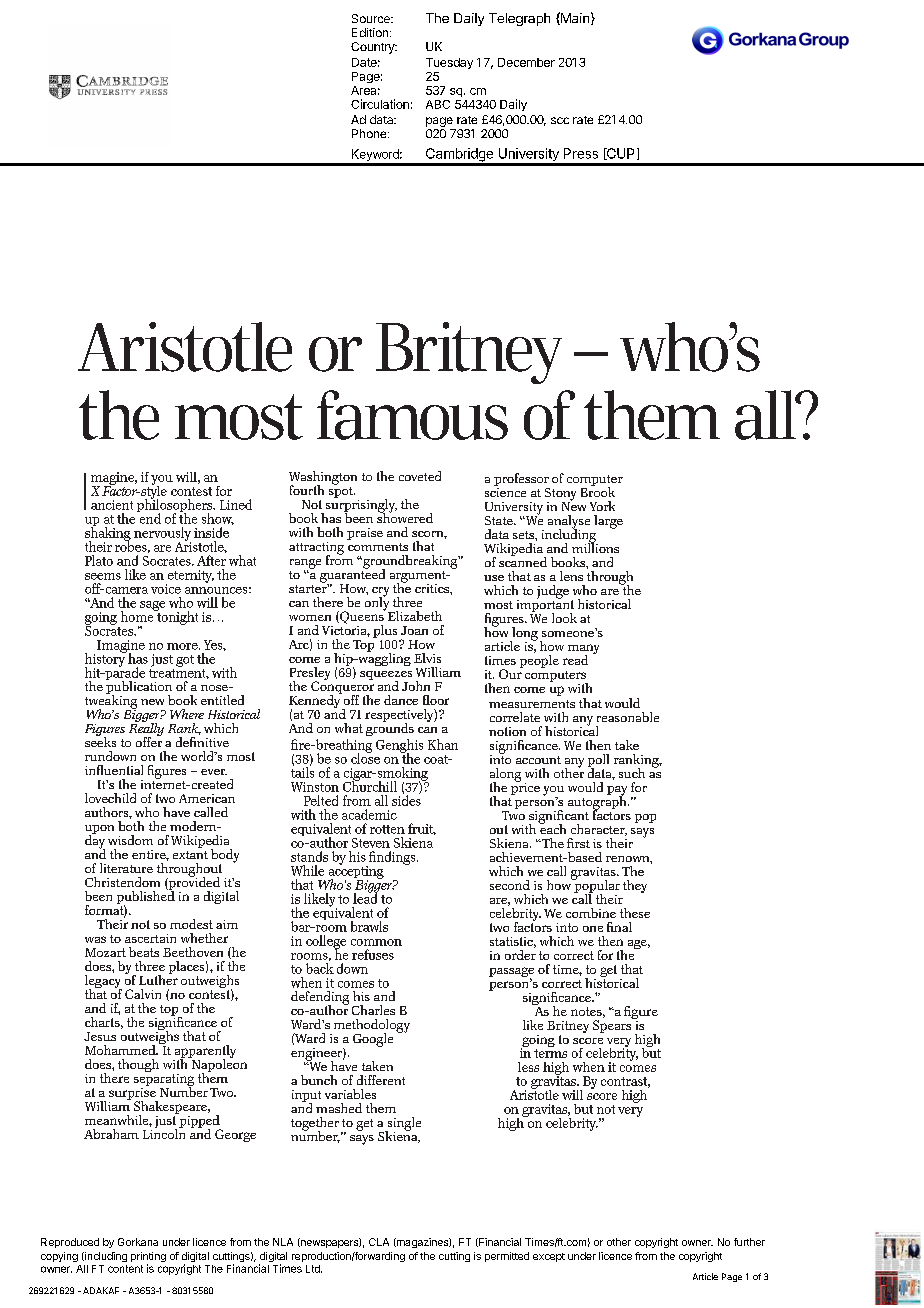 The height and width of the screenshot is (1308, 924). I want to click on coveted, so click(420, 476).
